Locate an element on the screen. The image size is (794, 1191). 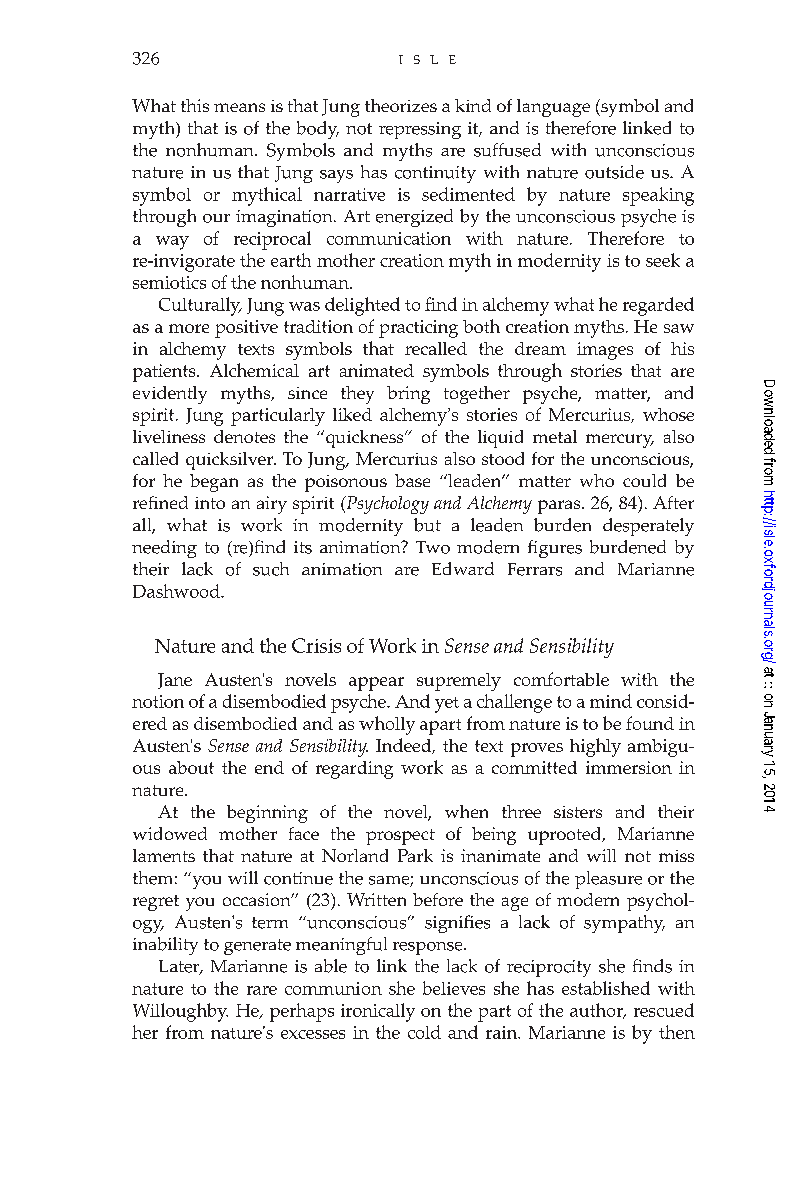
cold is located at coordinates (424, 1032).
